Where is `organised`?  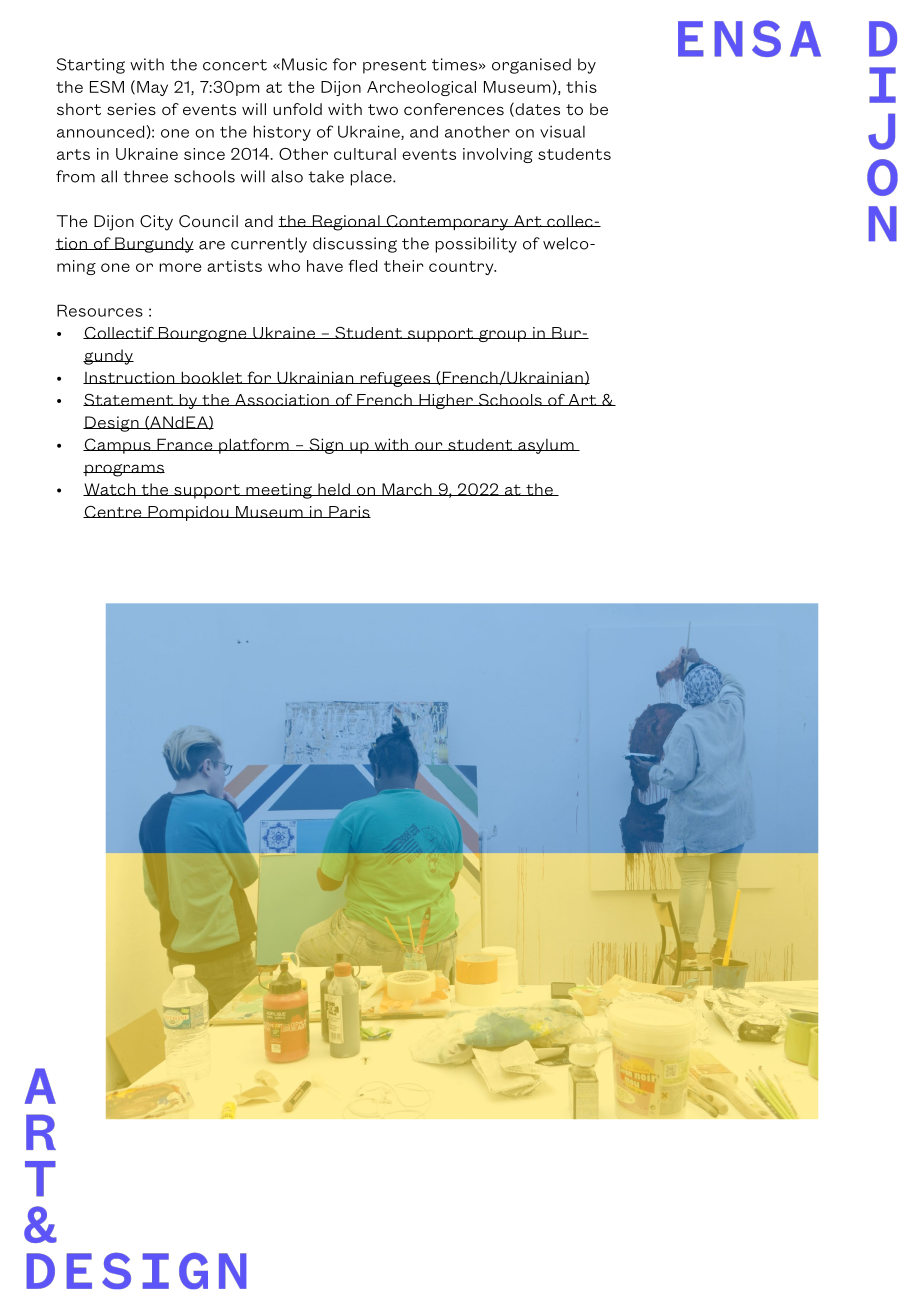
organised is located at coordinates (531, 66).
